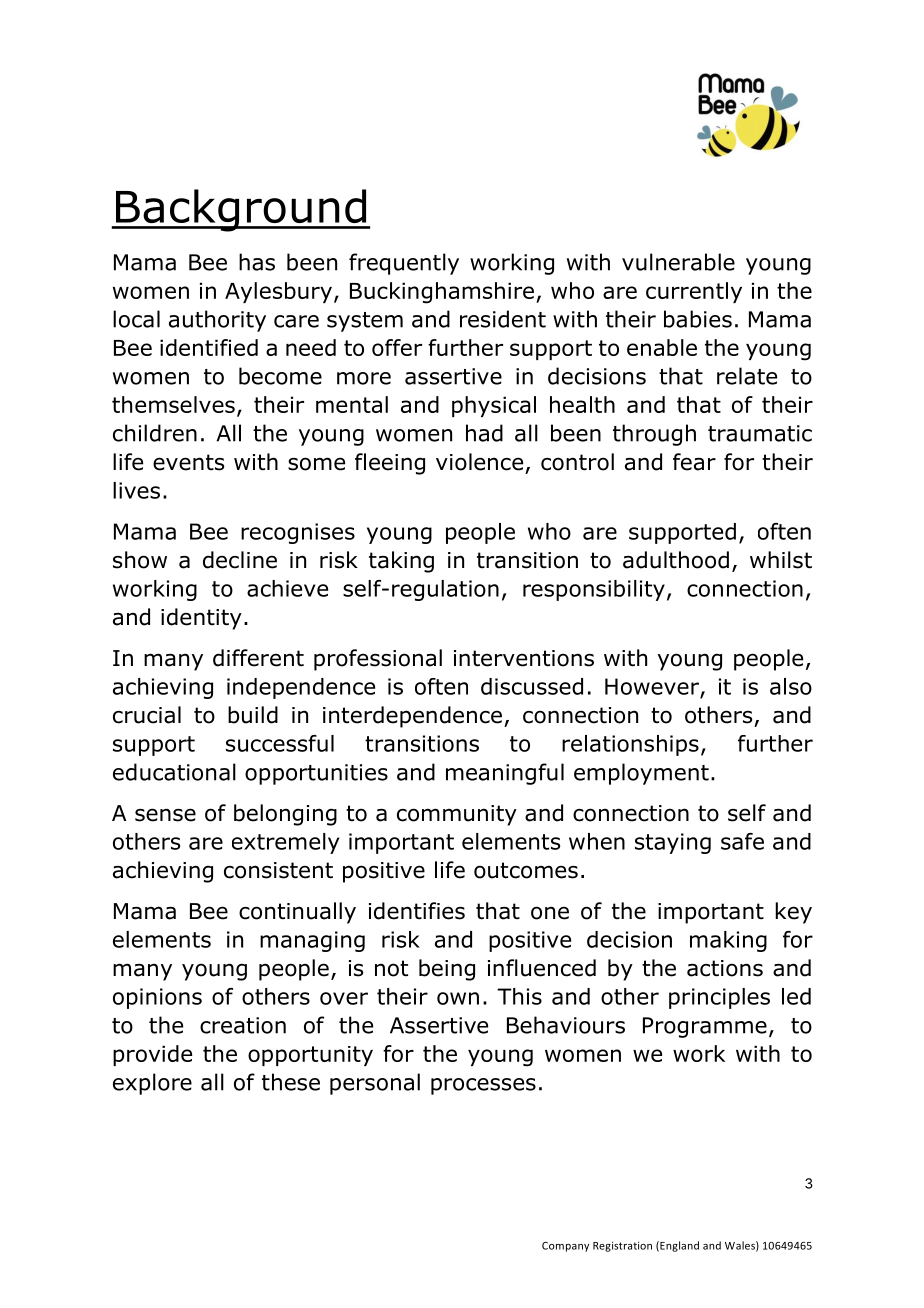 The image size is (924, 1308). I want to click on frequently, so click(404, 264).
